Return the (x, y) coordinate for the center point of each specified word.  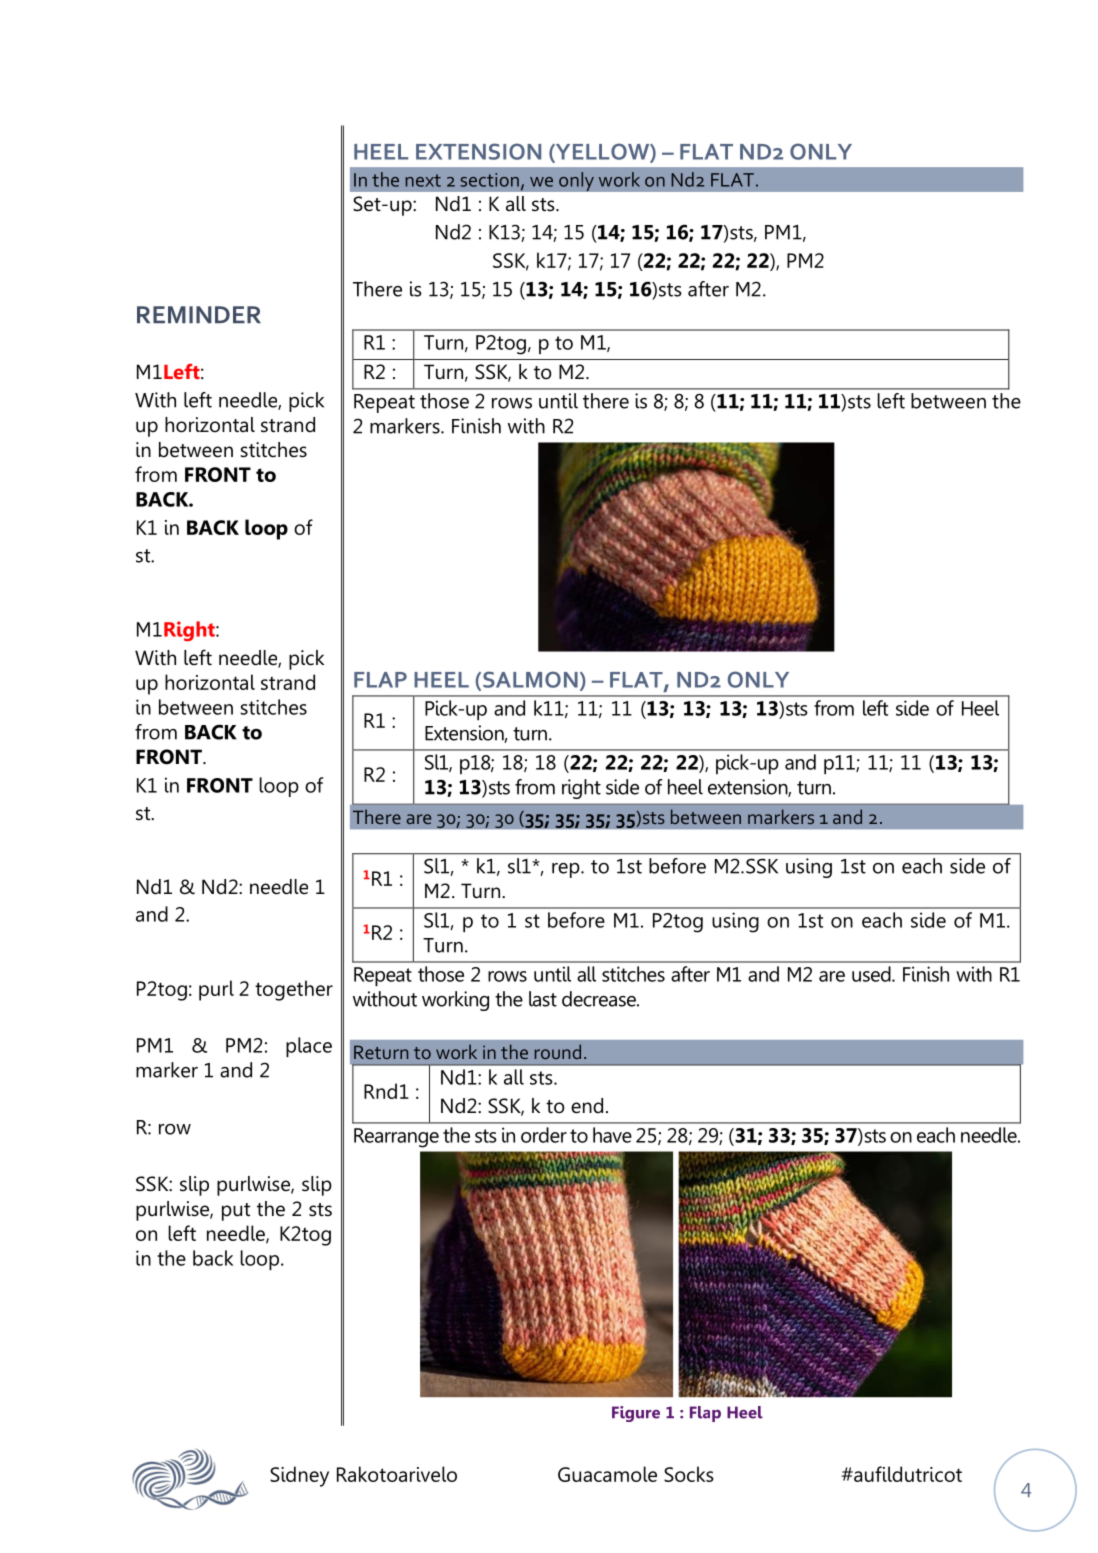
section (489, 180)
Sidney (299, 1476)
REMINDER (199, 314)
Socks (689, 1474)
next (423, 180)
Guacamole (607, 1474)
